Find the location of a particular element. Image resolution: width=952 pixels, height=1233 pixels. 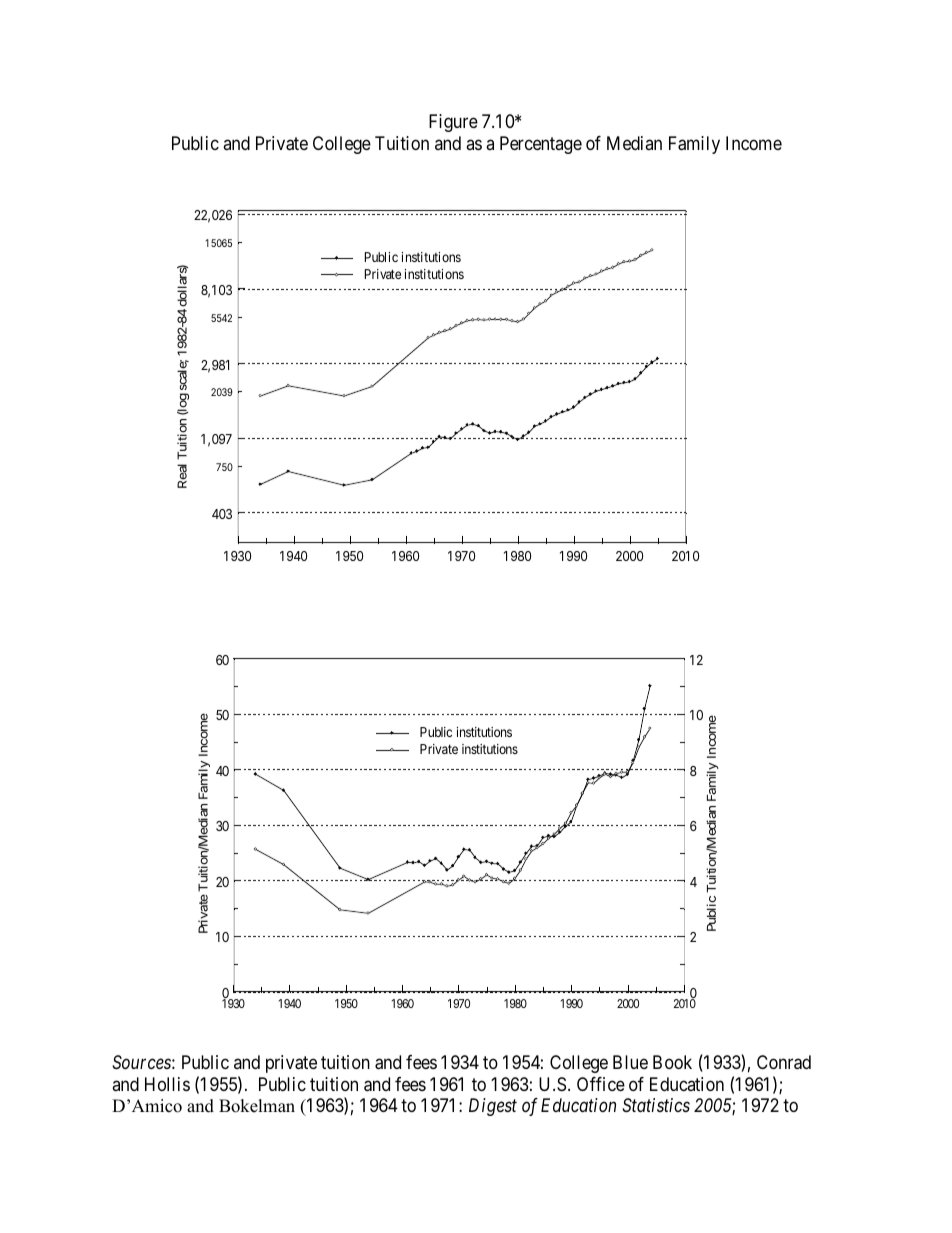

Figure is located at coordinates (453, 123).
